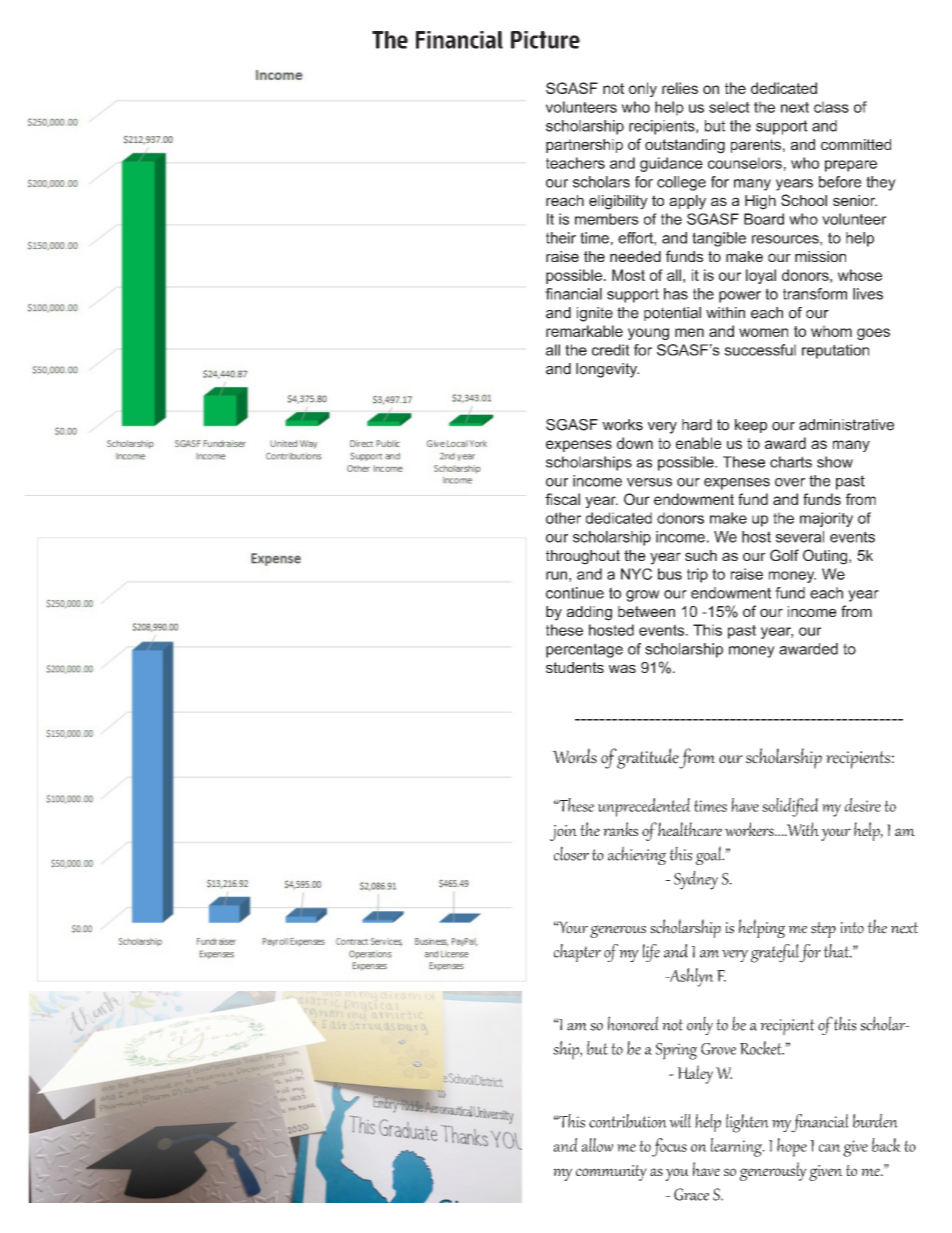 This image has width=952, height=1233. Describe the element at coordinates (737, 1147) in the image. I see `learning` at that location.
